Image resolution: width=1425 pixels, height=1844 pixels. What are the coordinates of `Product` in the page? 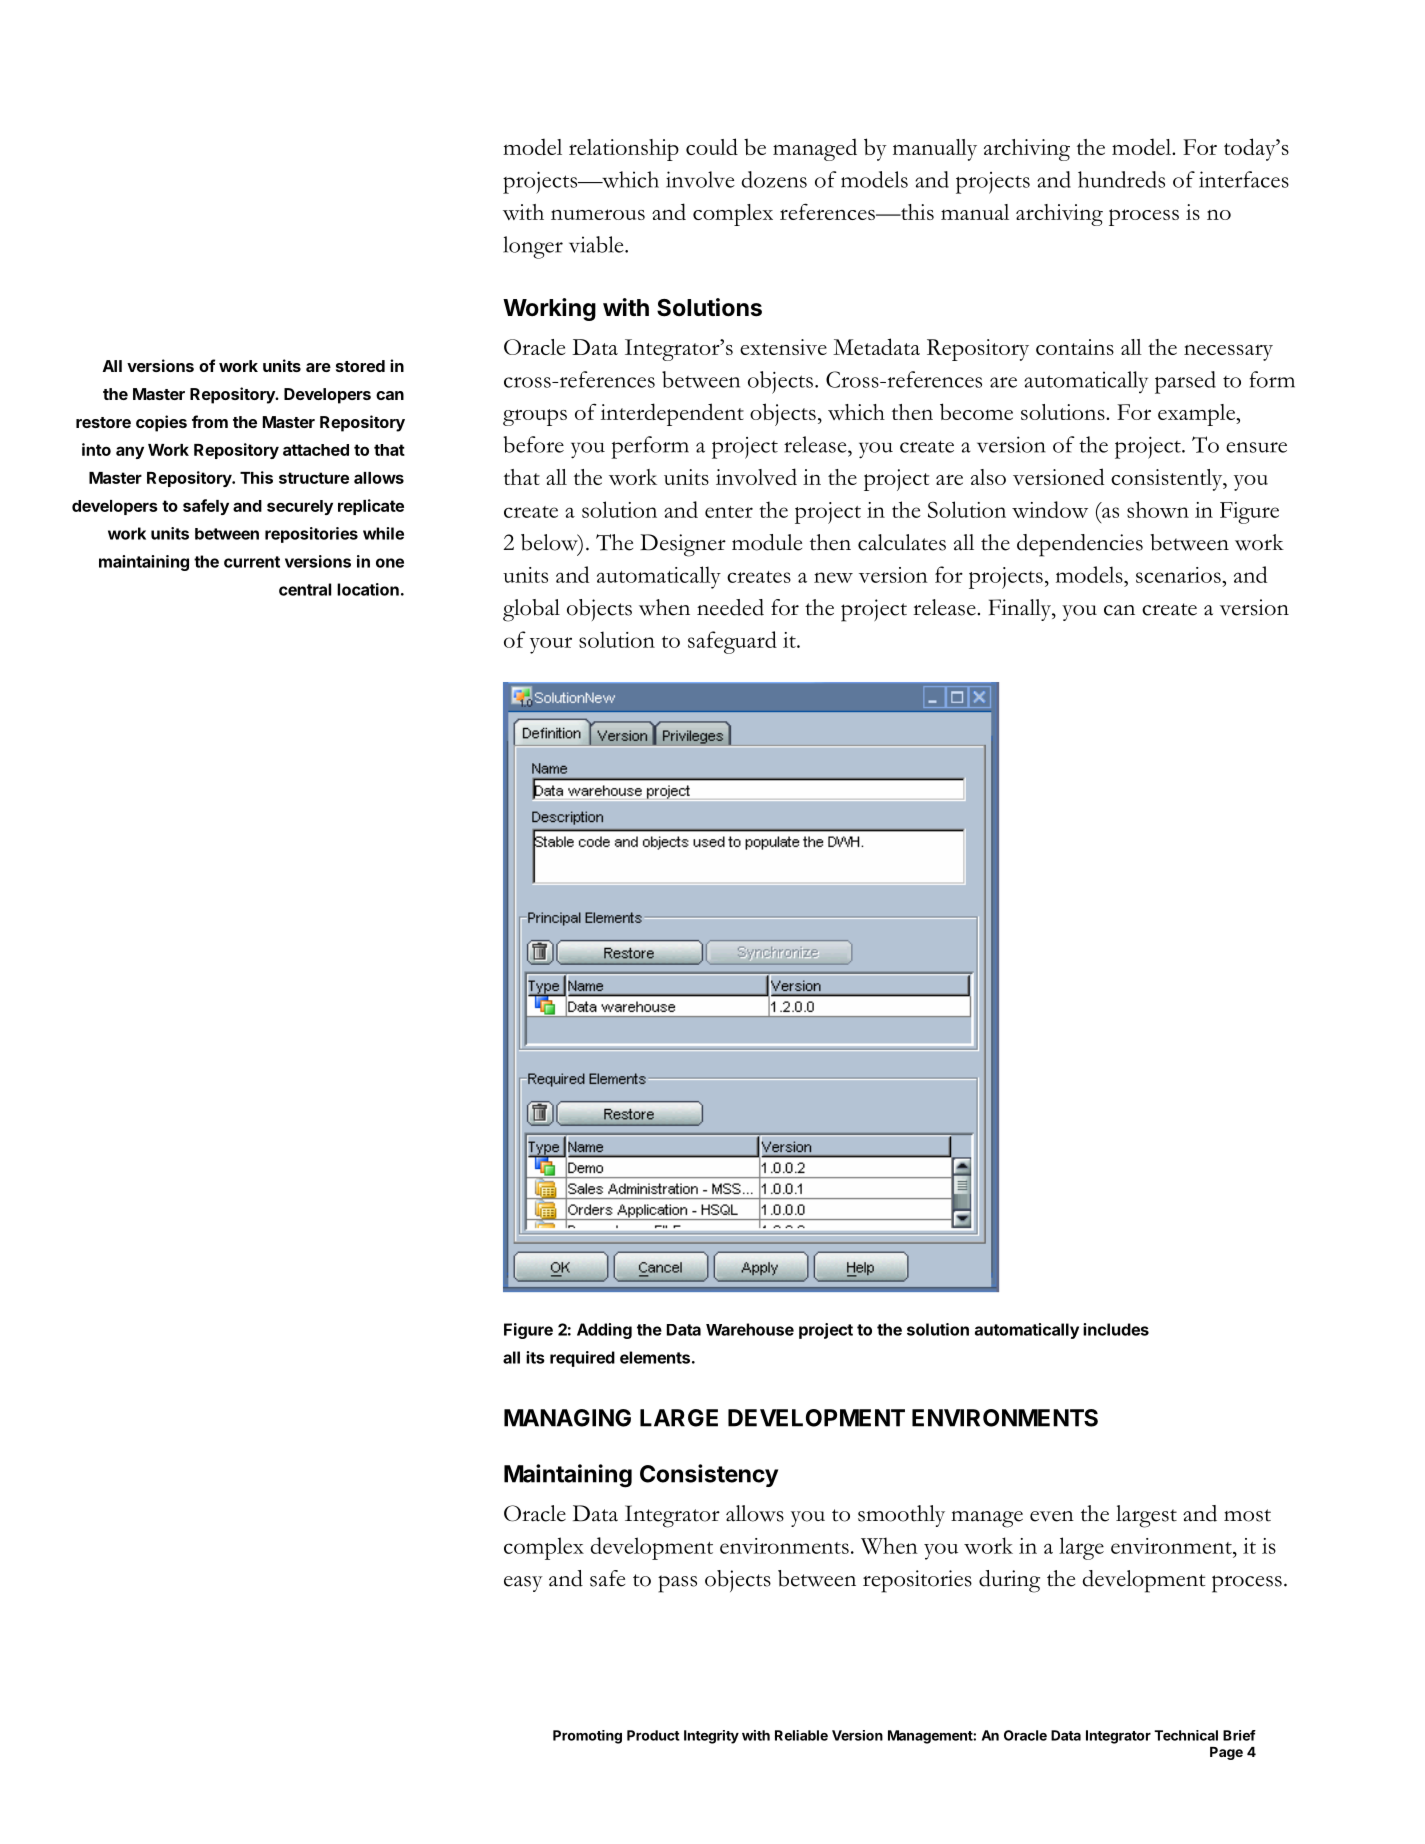 It's located at (653, 1735).
